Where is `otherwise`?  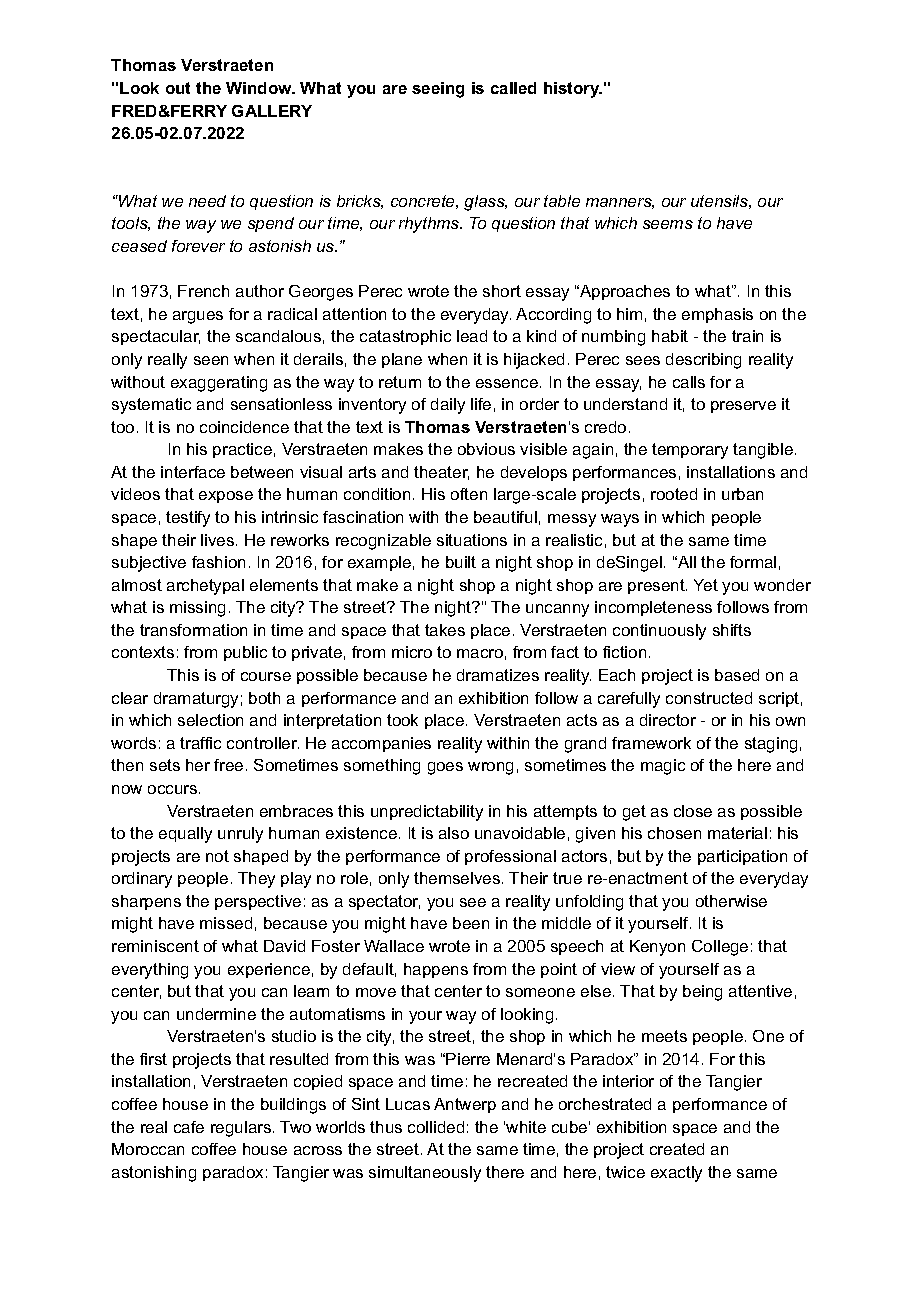
otherwise is located at coordinates (731, 901).
